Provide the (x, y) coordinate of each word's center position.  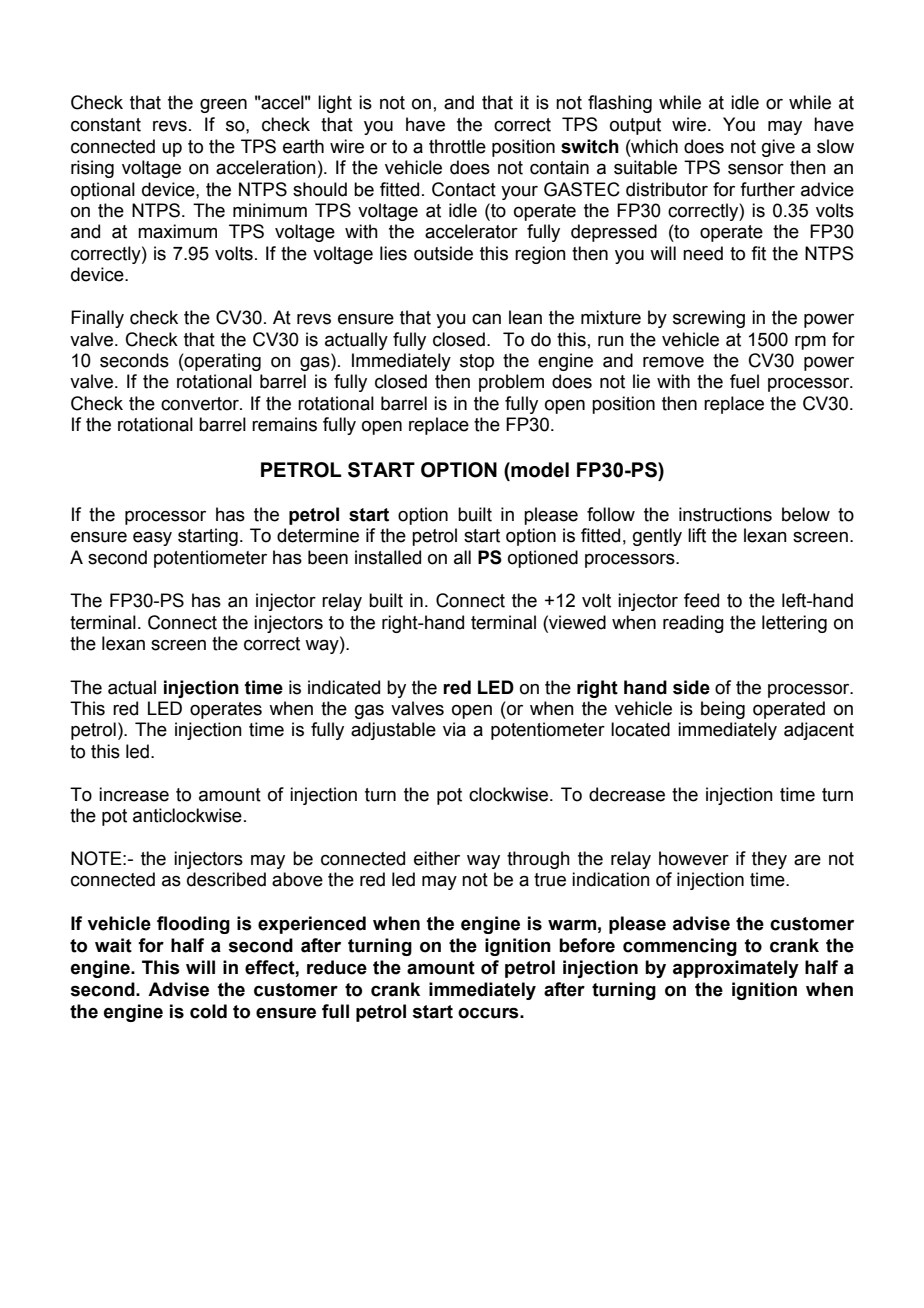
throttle (457, 146)
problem (511, 383)
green (223, 106)
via (454, 729)
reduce (337, 967)
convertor (201, 404)
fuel (744, 381)
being (723, 710)
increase (134, 794)
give (778, 148)
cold (208, 1011)
